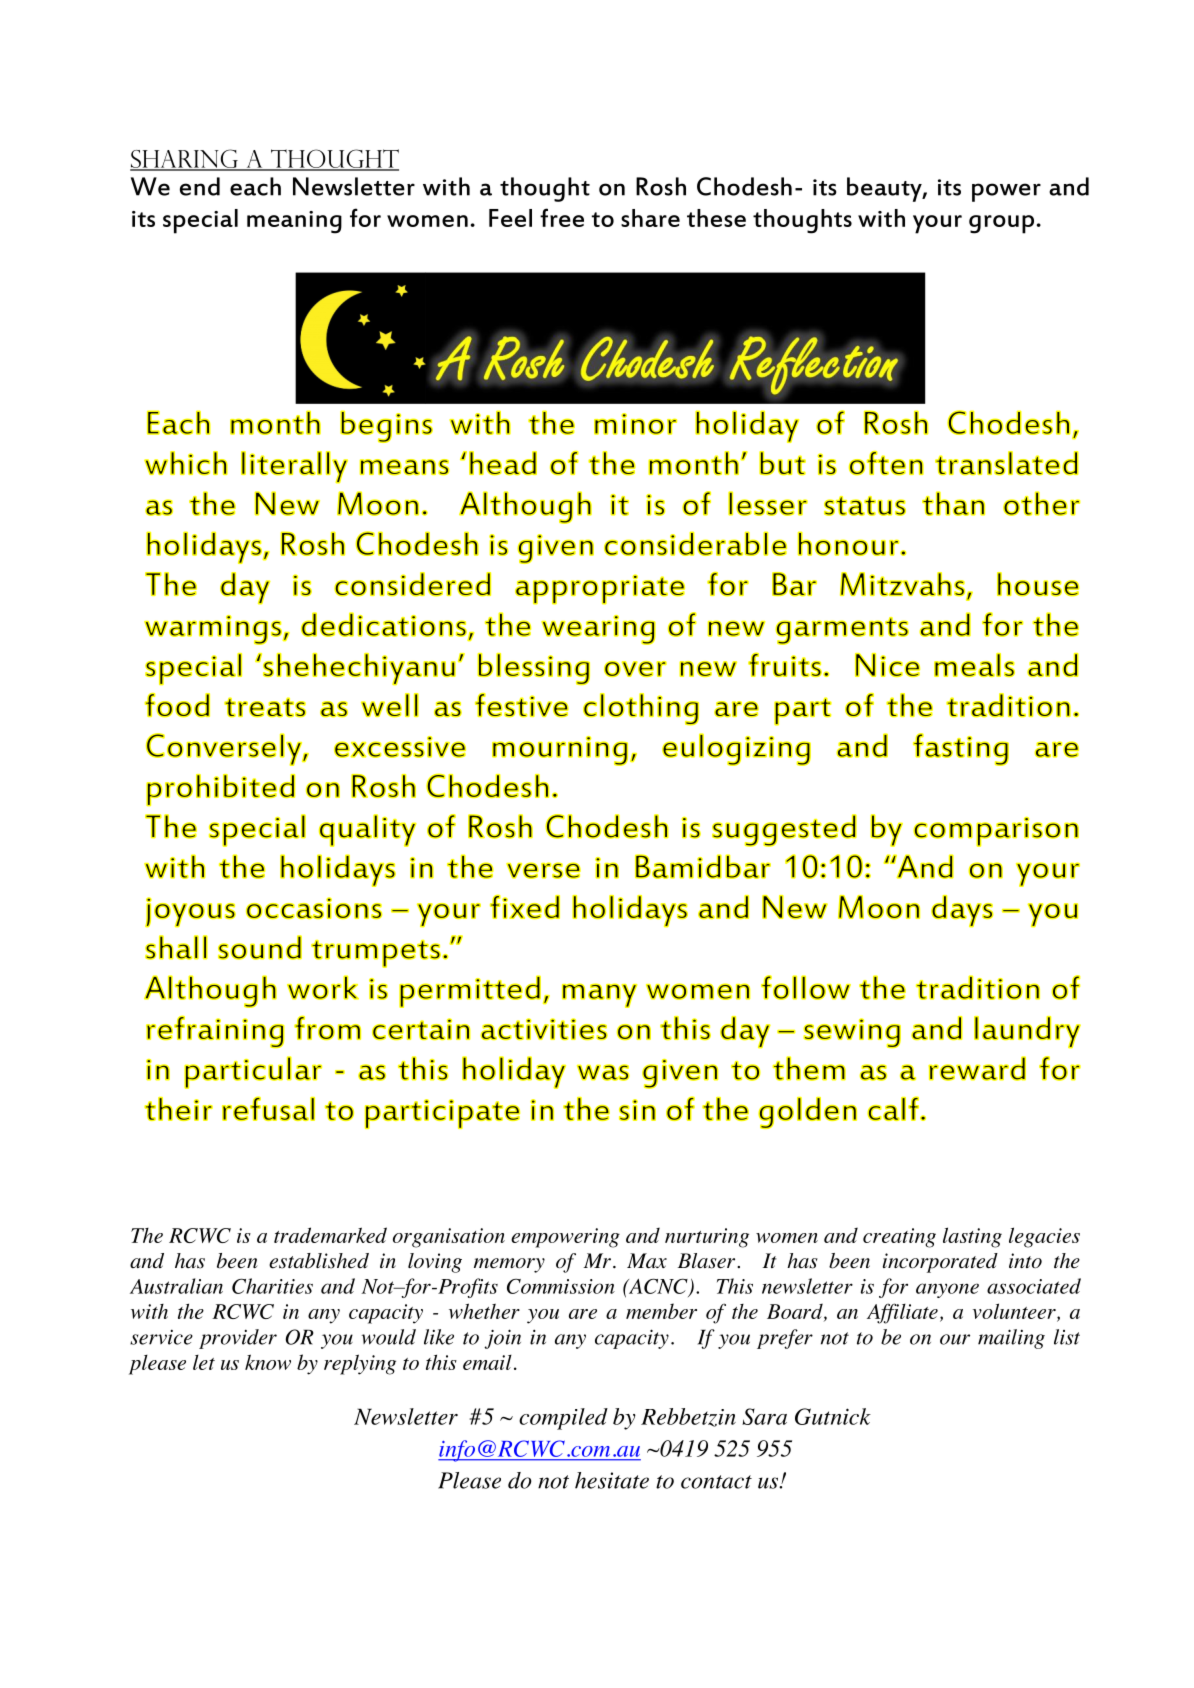 This screenshot has width=1194, height=1688. What do you see at coordinates (612, 1480) in the screenshot?
I see `hesitate` at bounding box center [612, 1480].
